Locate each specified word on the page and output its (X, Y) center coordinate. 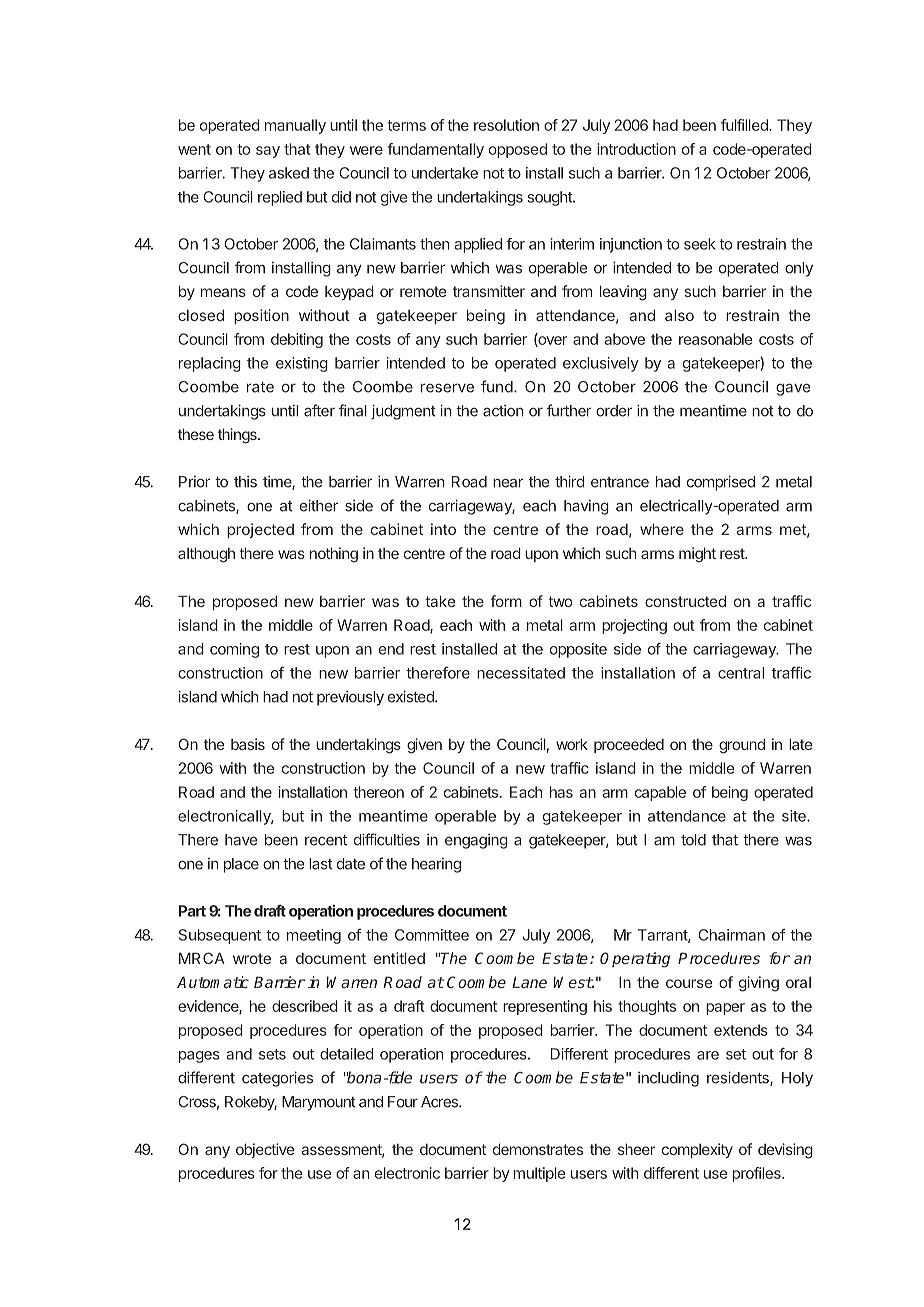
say (268, 152)
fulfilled (745, 125)
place (241, 865)
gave (793, 389)
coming (234, 650)
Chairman (731, 935)
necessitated (521, 673)
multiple (539, 1174)
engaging (476, 841)
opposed (518, 150)
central (741, 673)
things (238, 436)
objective (265, 1150)
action (503, 411)
